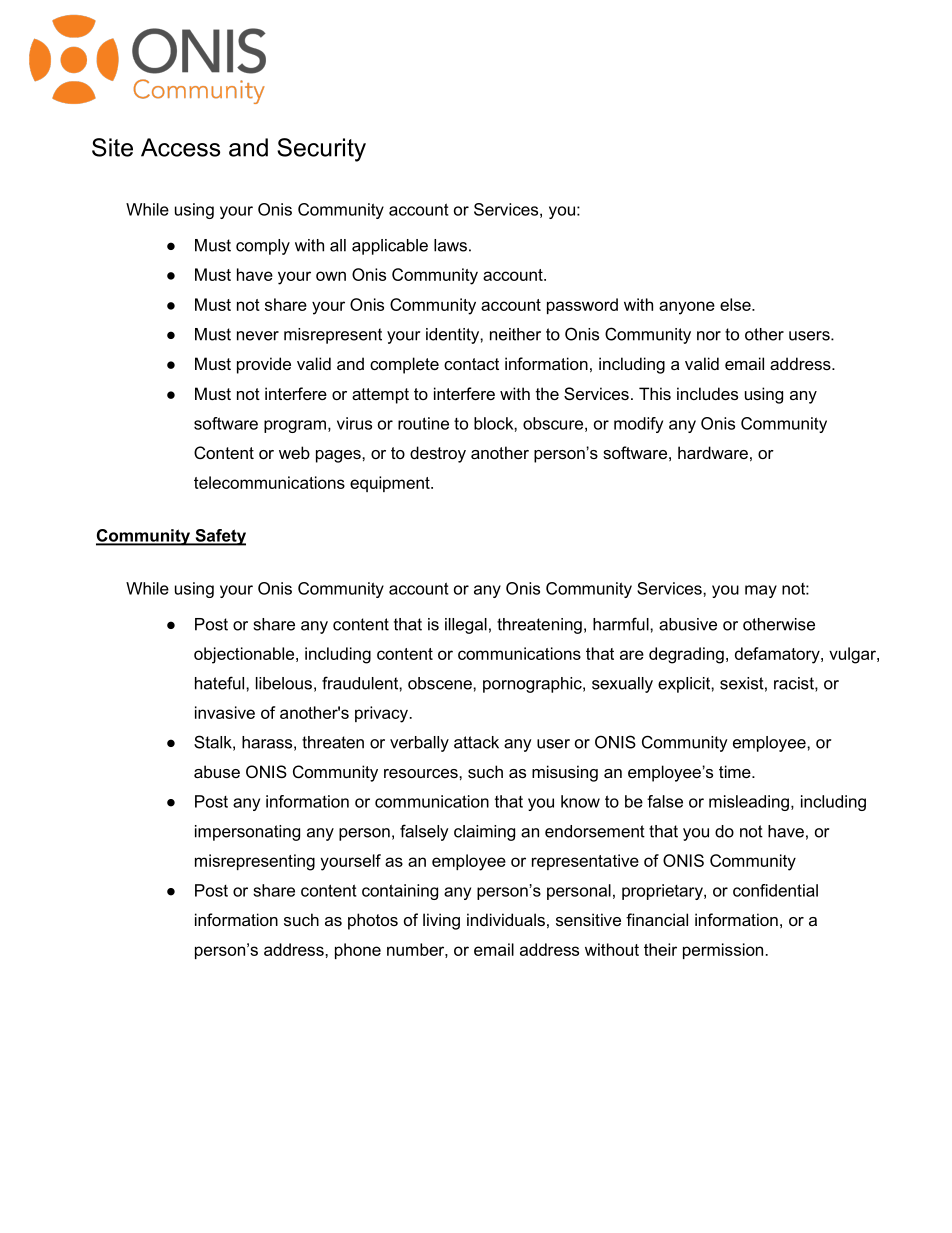 The height and width of the screenshot is (1233, 952). I want to click on resources, so click(422, 773).
